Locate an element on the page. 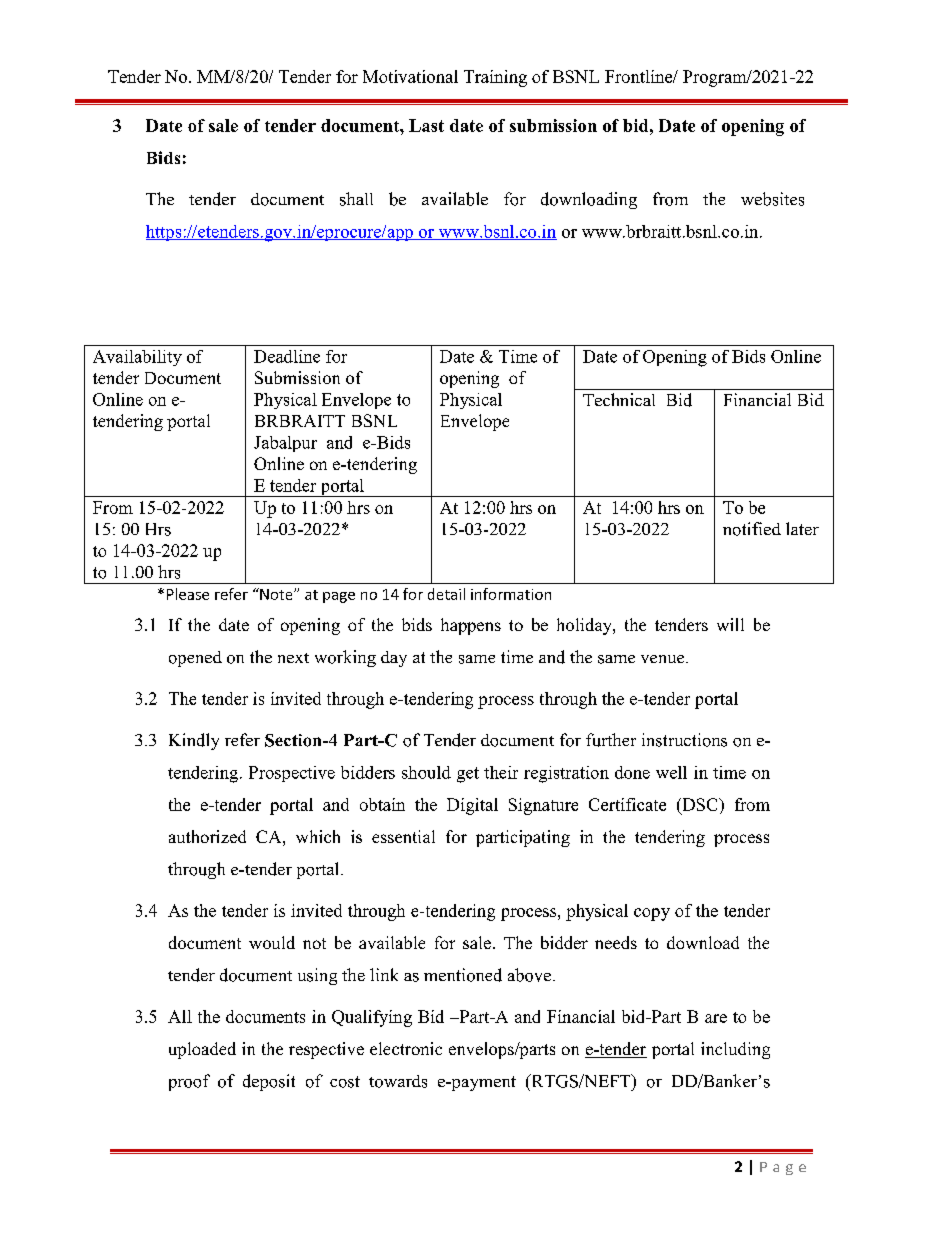  will is located at coordinates (730, 624).
